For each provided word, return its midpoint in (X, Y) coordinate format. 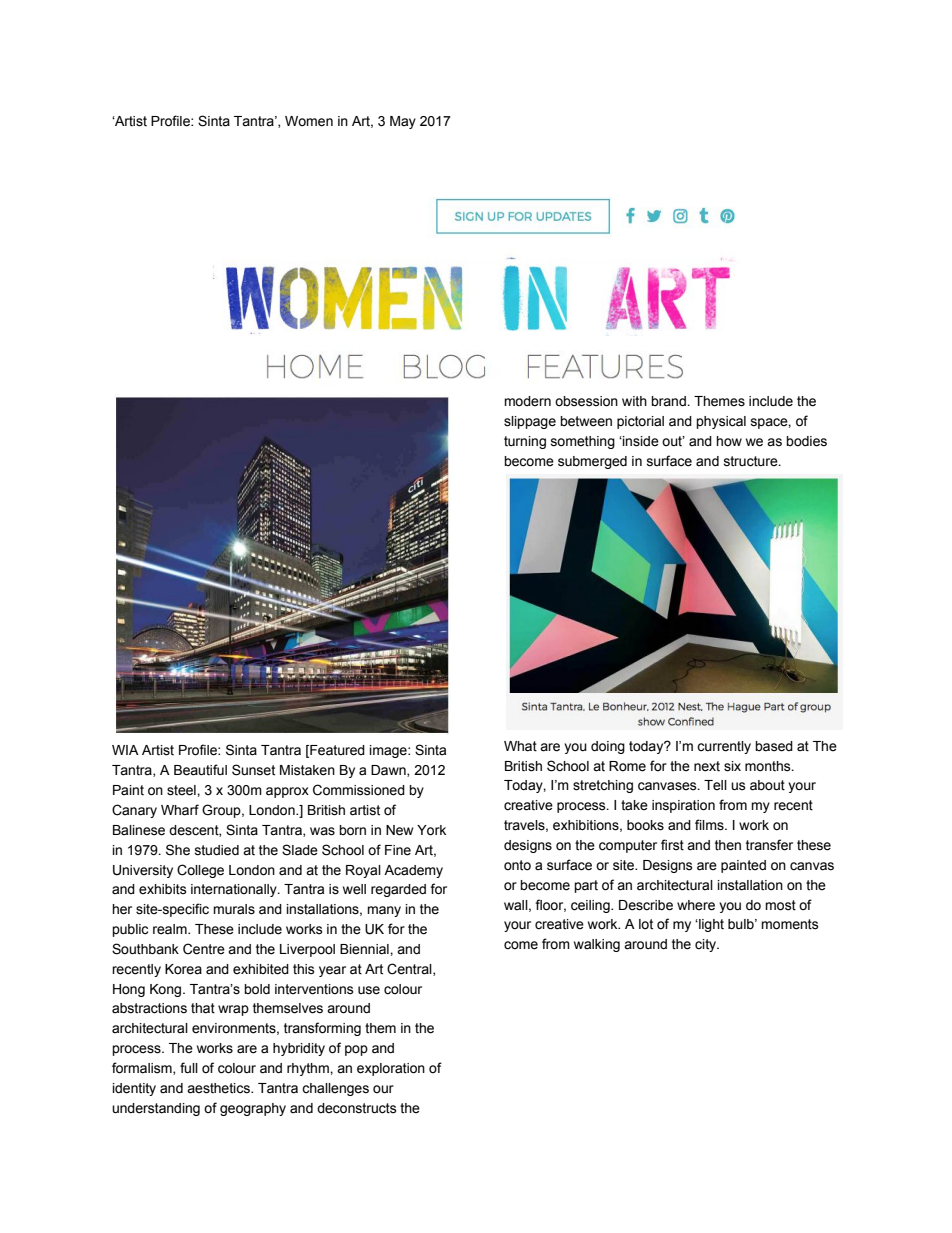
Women (309, 121)
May (403, 122)
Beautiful (200, 770)
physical (721, 422)
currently (724, 747)
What (520, 746)
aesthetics (219, 1088)
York (431, 830)
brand (669, 401)
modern (527, 401)
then (728, 845)
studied (217, 850)
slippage (530, 422)
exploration (391, 1069)
